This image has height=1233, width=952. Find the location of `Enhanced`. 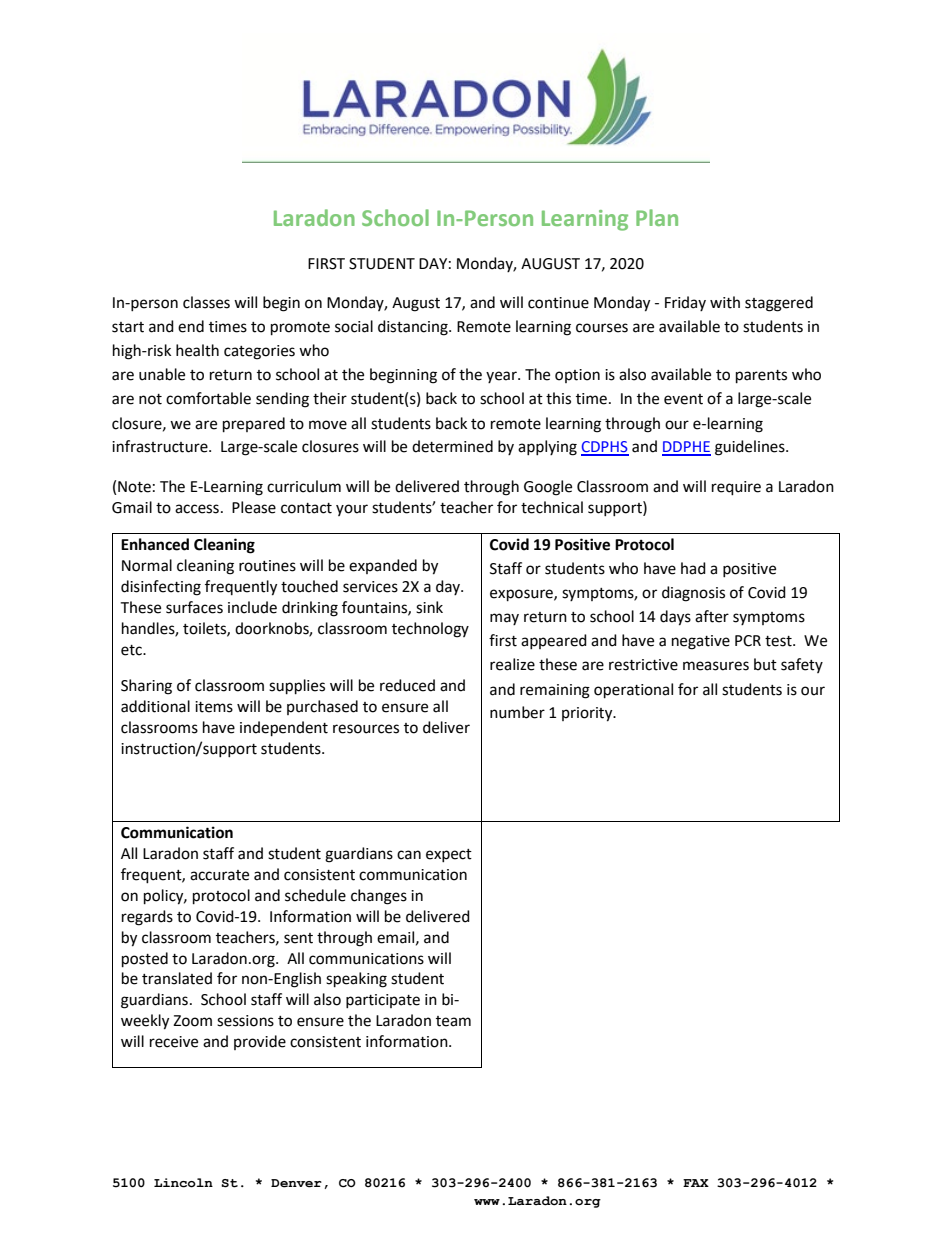

Enhanced is located at coordinates (155, 544).
